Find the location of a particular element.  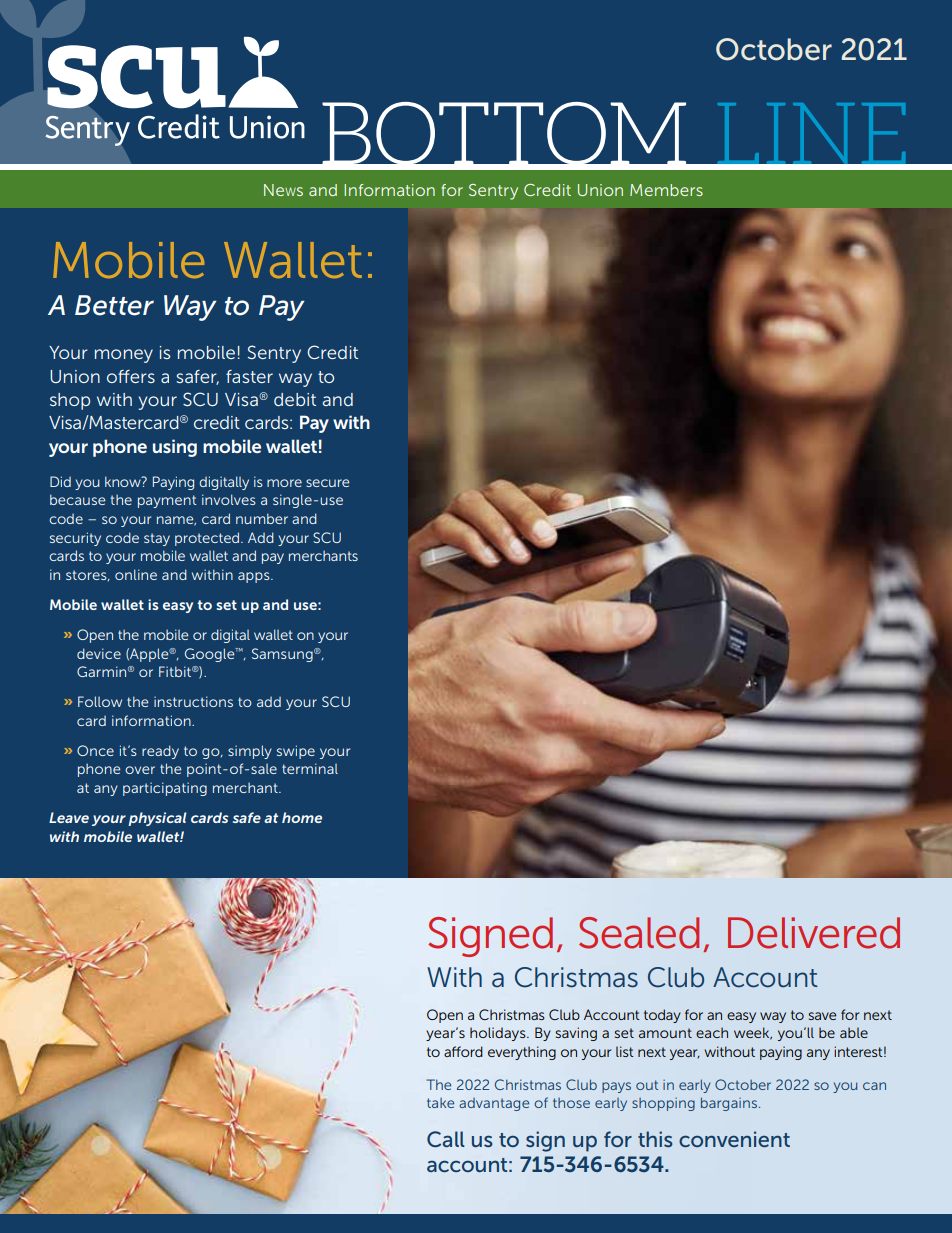

advantage is located at coordinates (494, 1104).
